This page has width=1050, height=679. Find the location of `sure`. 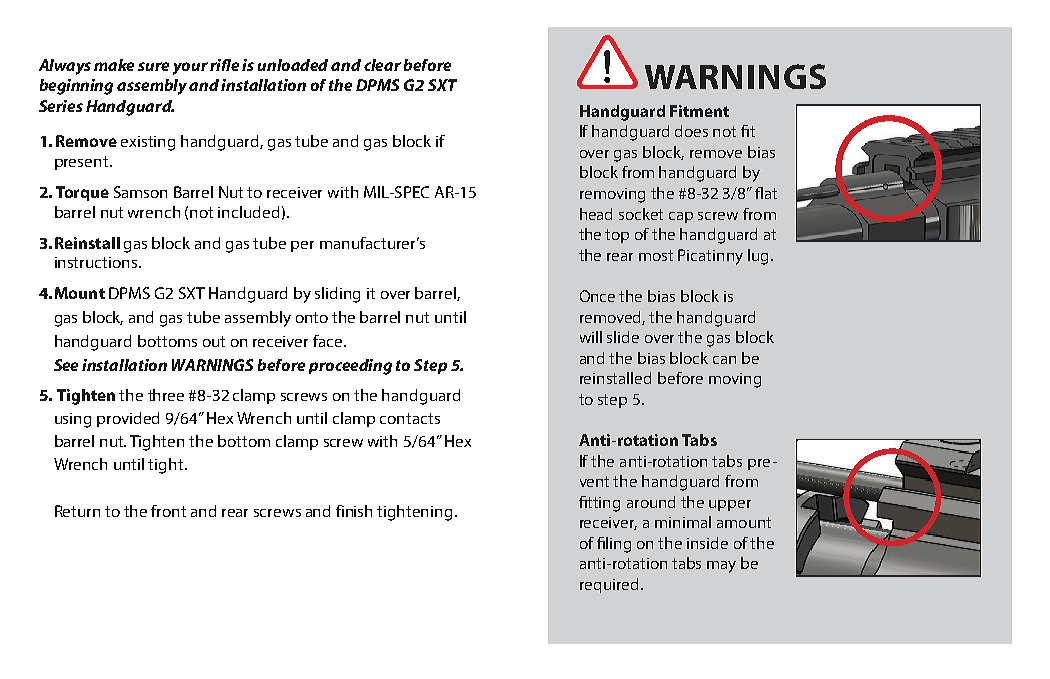

sure is located at coordinates (153, 66).
